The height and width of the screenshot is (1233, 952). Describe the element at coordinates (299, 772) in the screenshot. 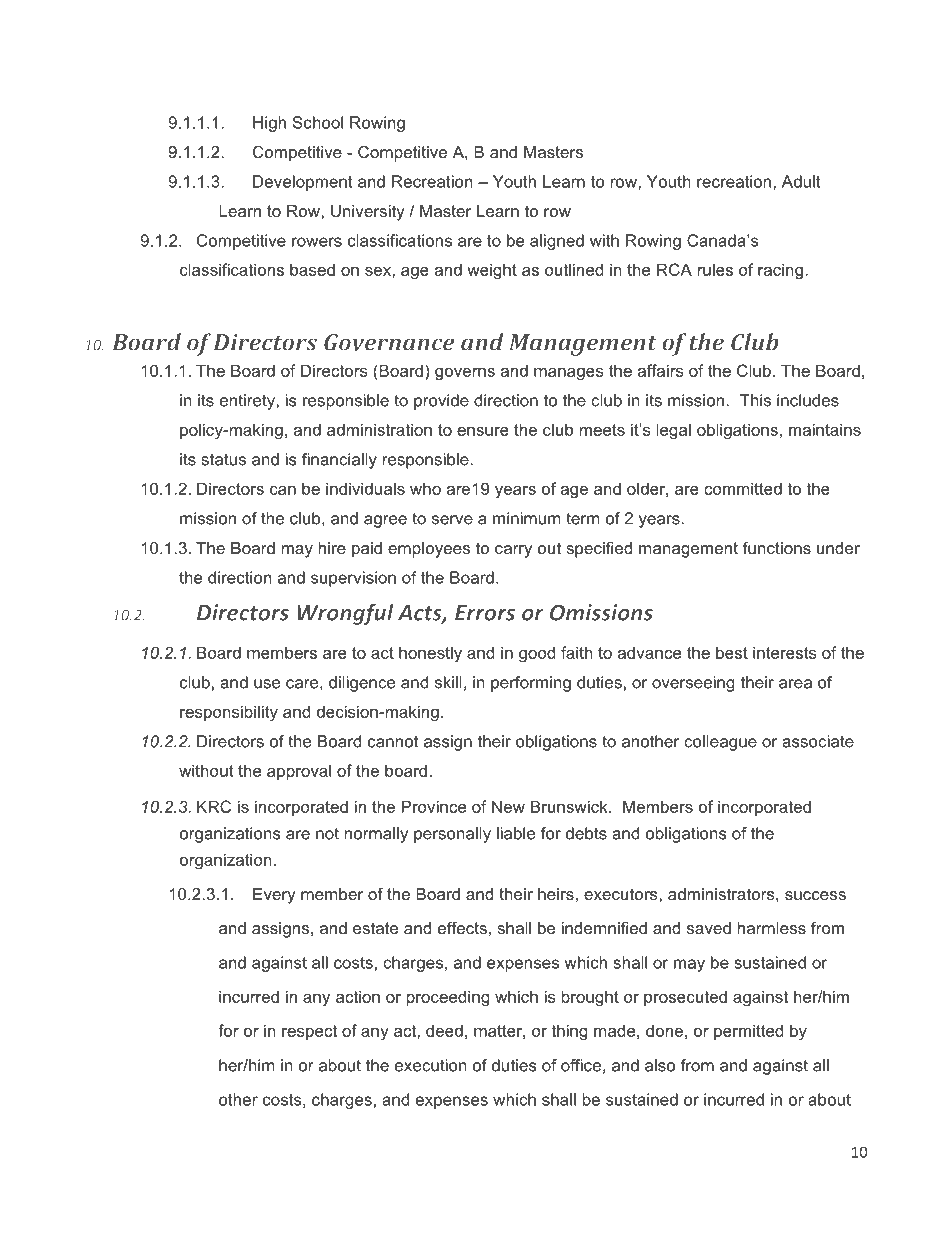

I see `approval` at that location.
